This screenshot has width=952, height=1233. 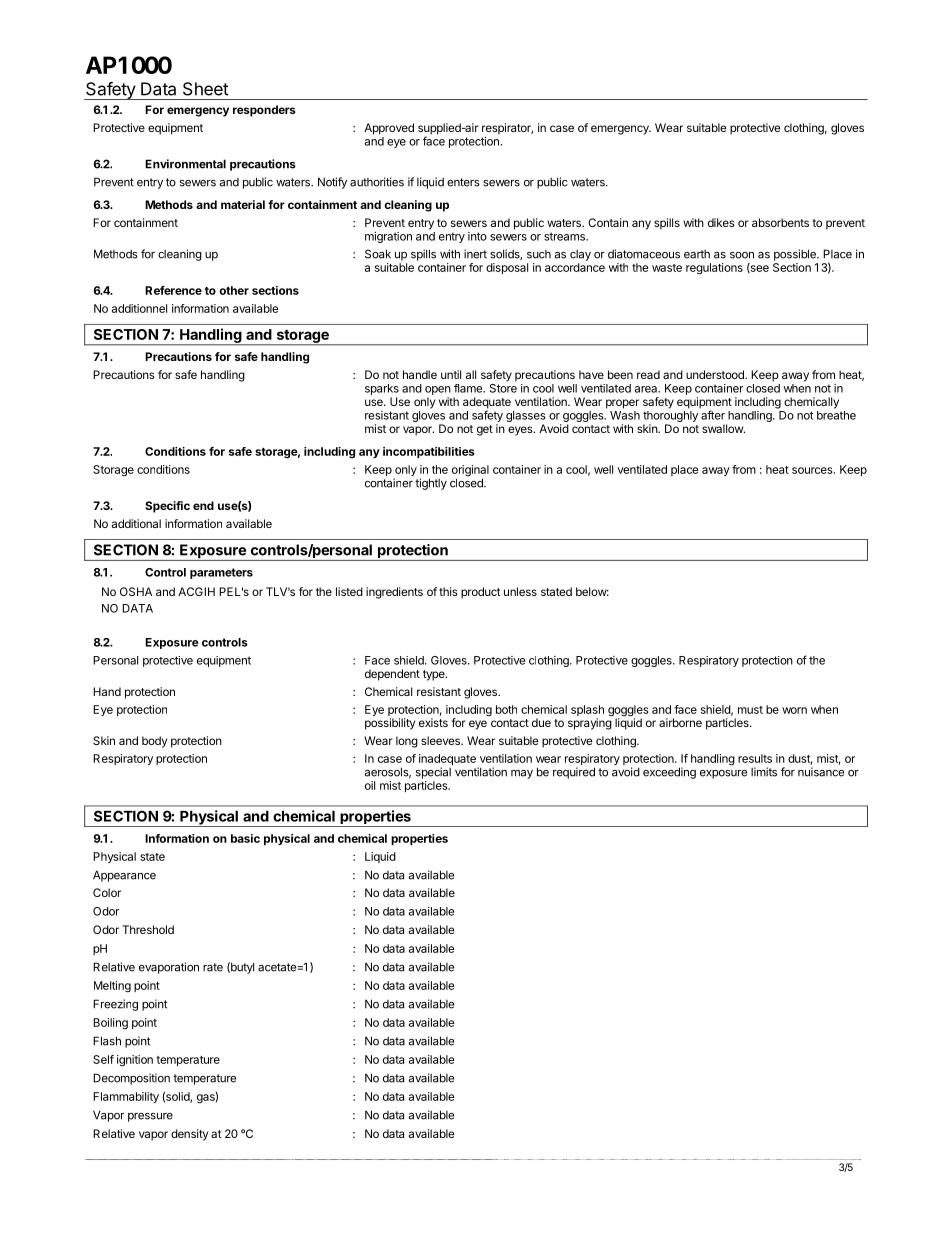 What do you see at coordinates (481, 593) in the screenshot?
I see `product` at bounding box center [481, 593].
